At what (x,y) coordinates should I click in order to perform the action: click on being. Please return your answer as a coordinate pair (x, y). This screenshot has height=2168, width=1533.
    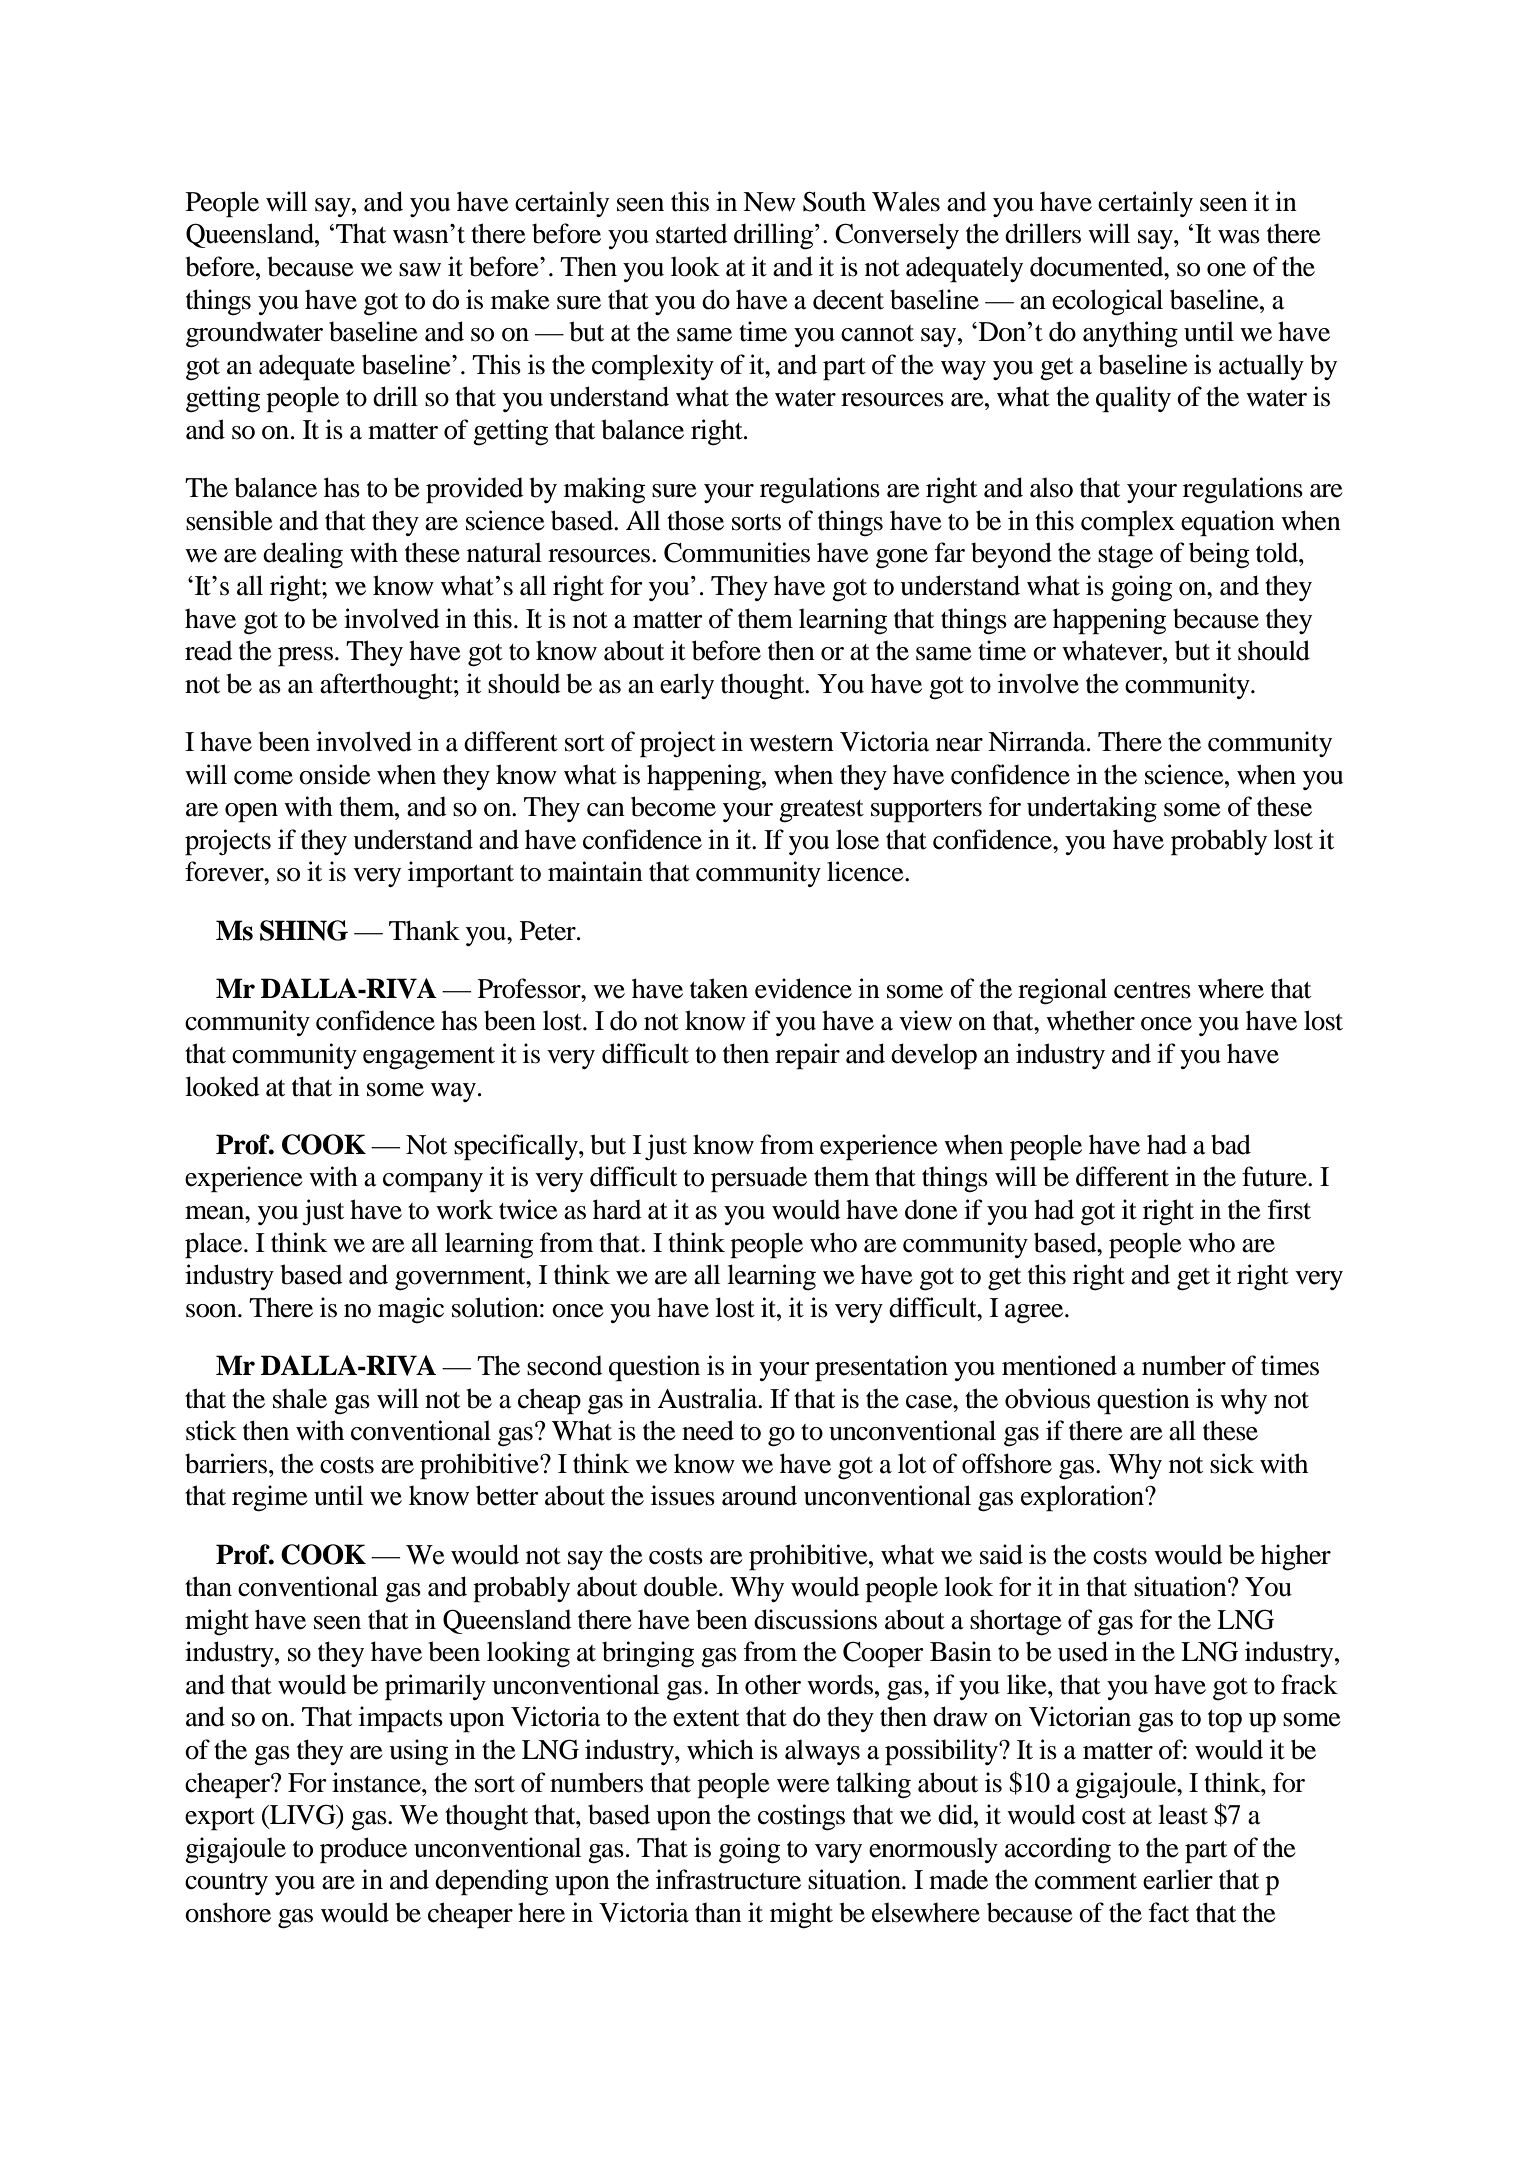
    Looking at the image, I should click on (1219, 555).
